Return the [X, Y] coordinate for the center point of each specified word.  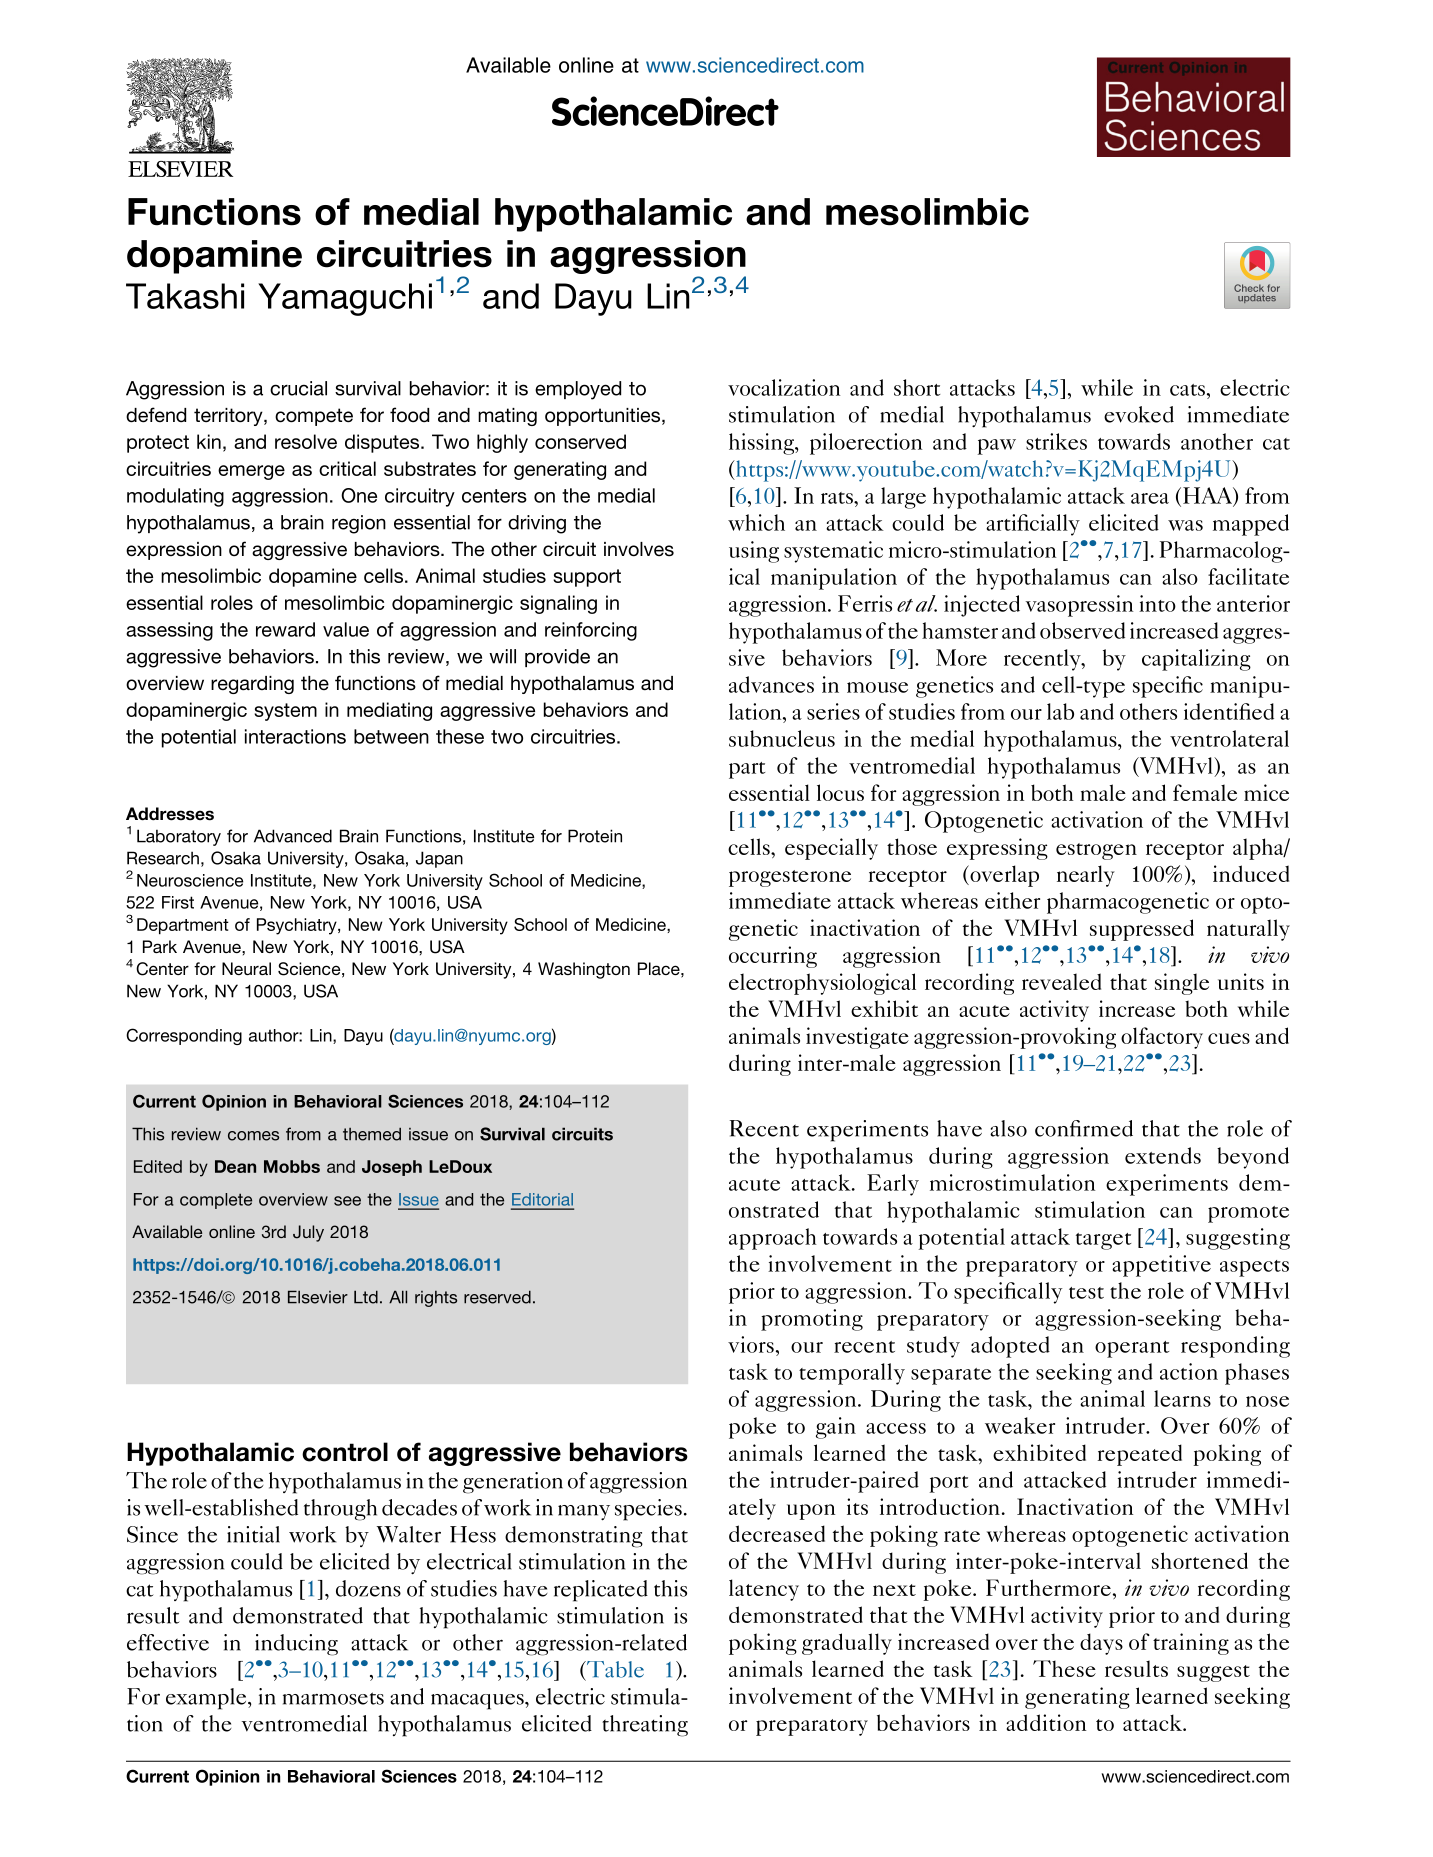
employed [578, 390]
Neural [246, 968]
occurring [773, 957]
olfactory [1162, 1038]
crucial [298, 388]
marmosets [333, 1698]
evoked [1139, 414]
